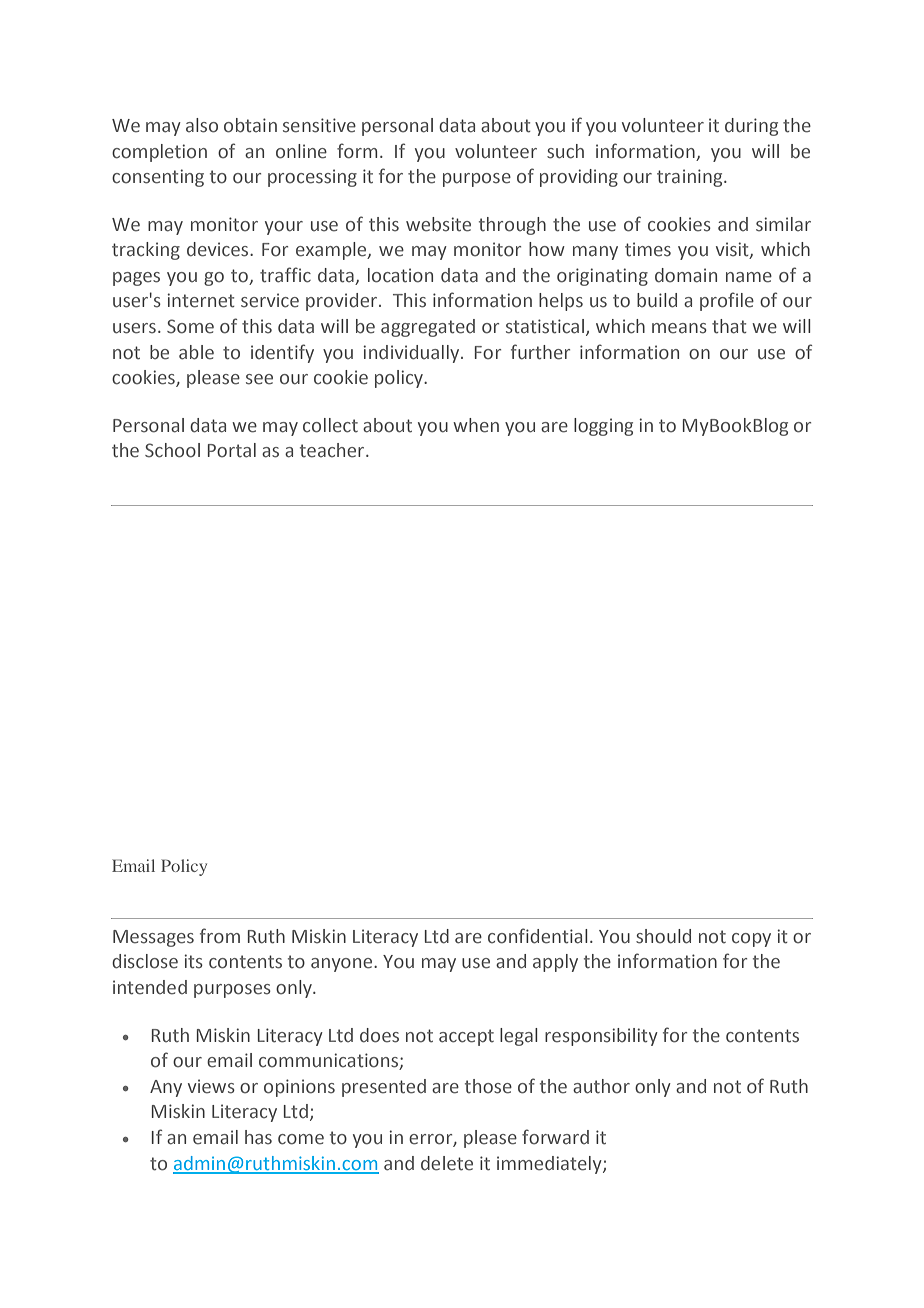  What do you see at coordinates (663, 936) in the page?
I see `should` at bounding box center [663, 936].
